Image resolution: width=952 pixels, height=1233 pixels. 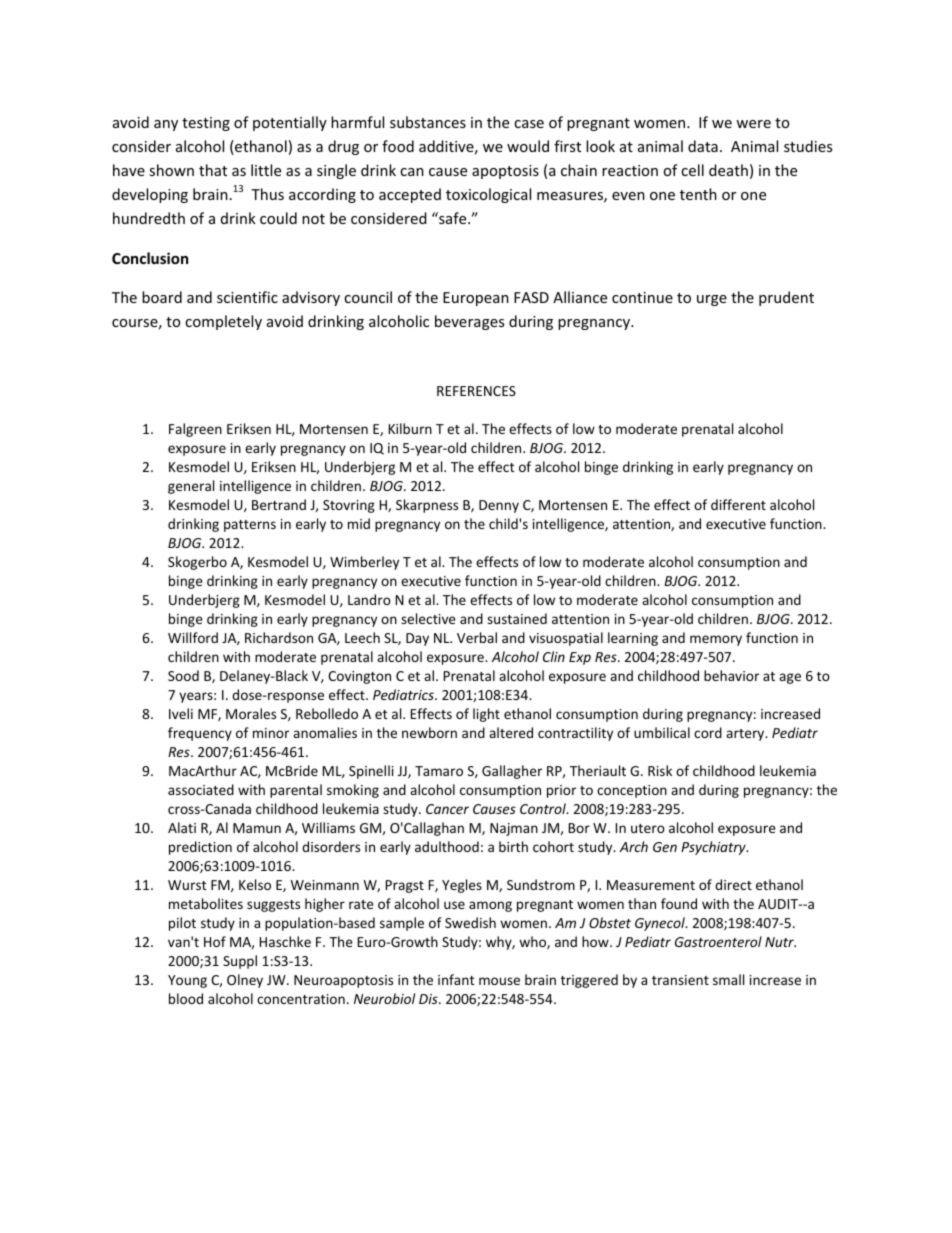 What do you see at coordinates (456, 979) in the screenshot?
I see `infant` at bounding box center [456, 979].
